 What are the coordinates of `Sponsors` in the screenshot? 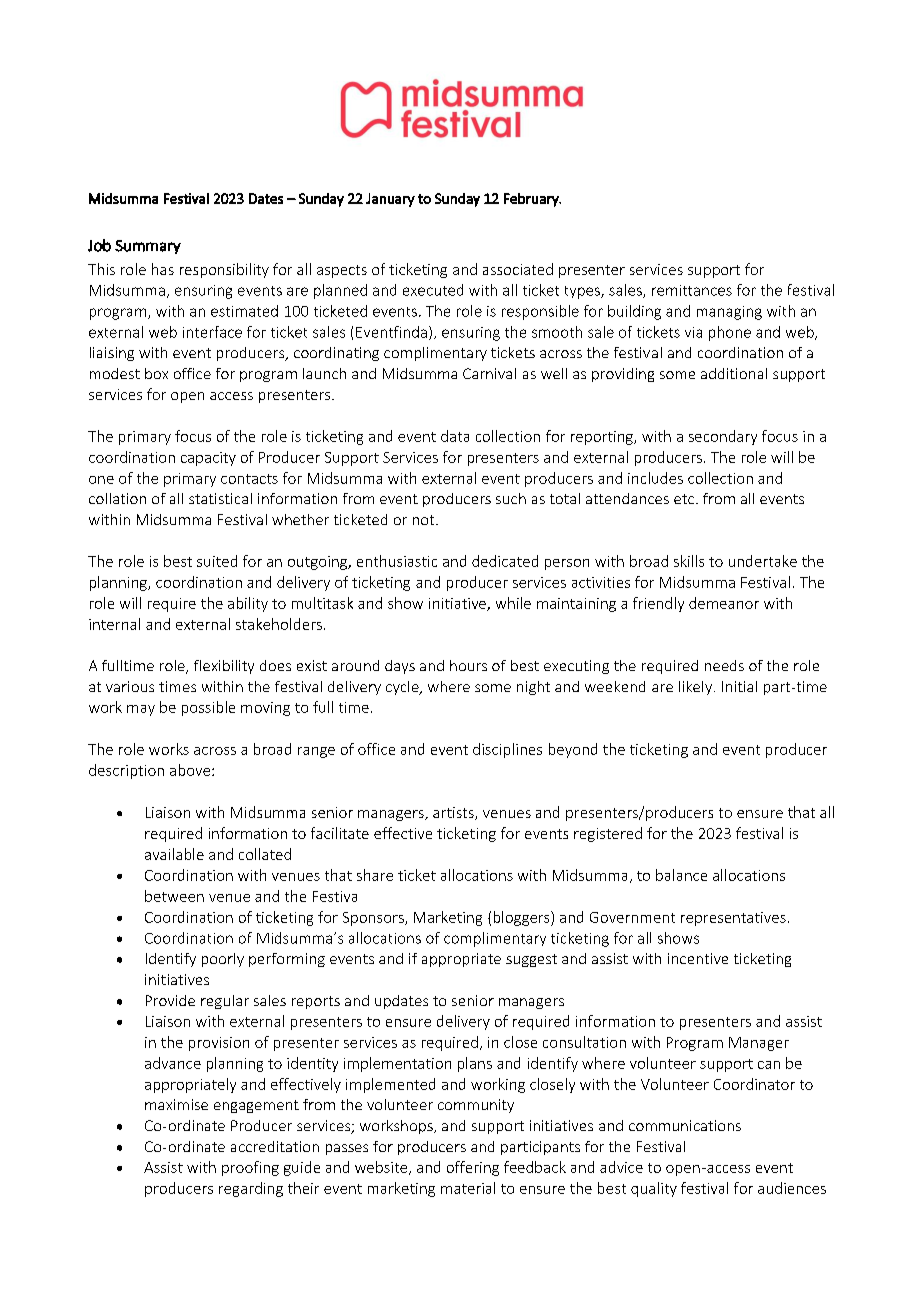 It's located at (374, 919).
